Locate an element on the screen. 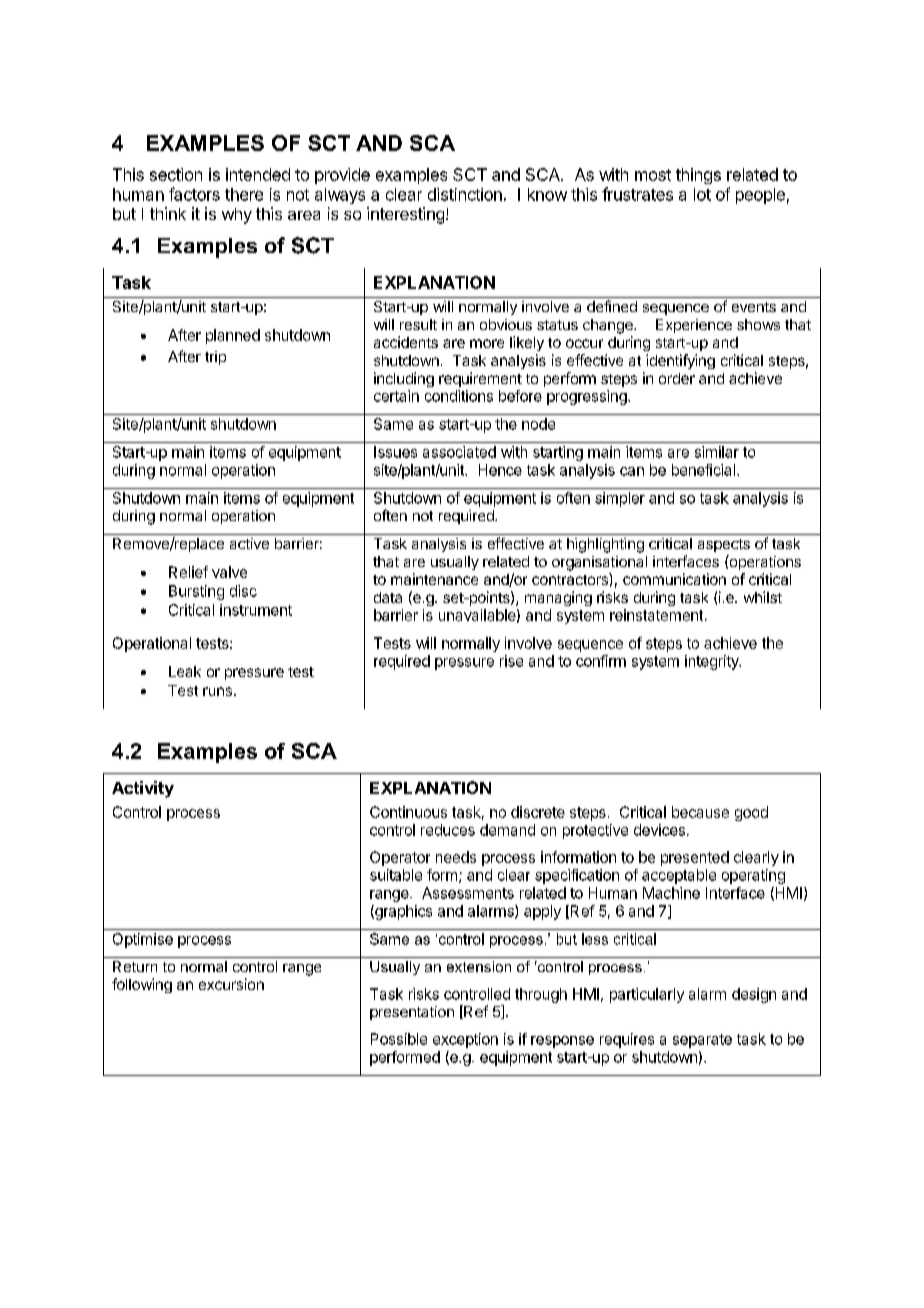 Image resolution: width=924 pixels, height=1308 pixels. associated is located at coordinates (459, 452).
